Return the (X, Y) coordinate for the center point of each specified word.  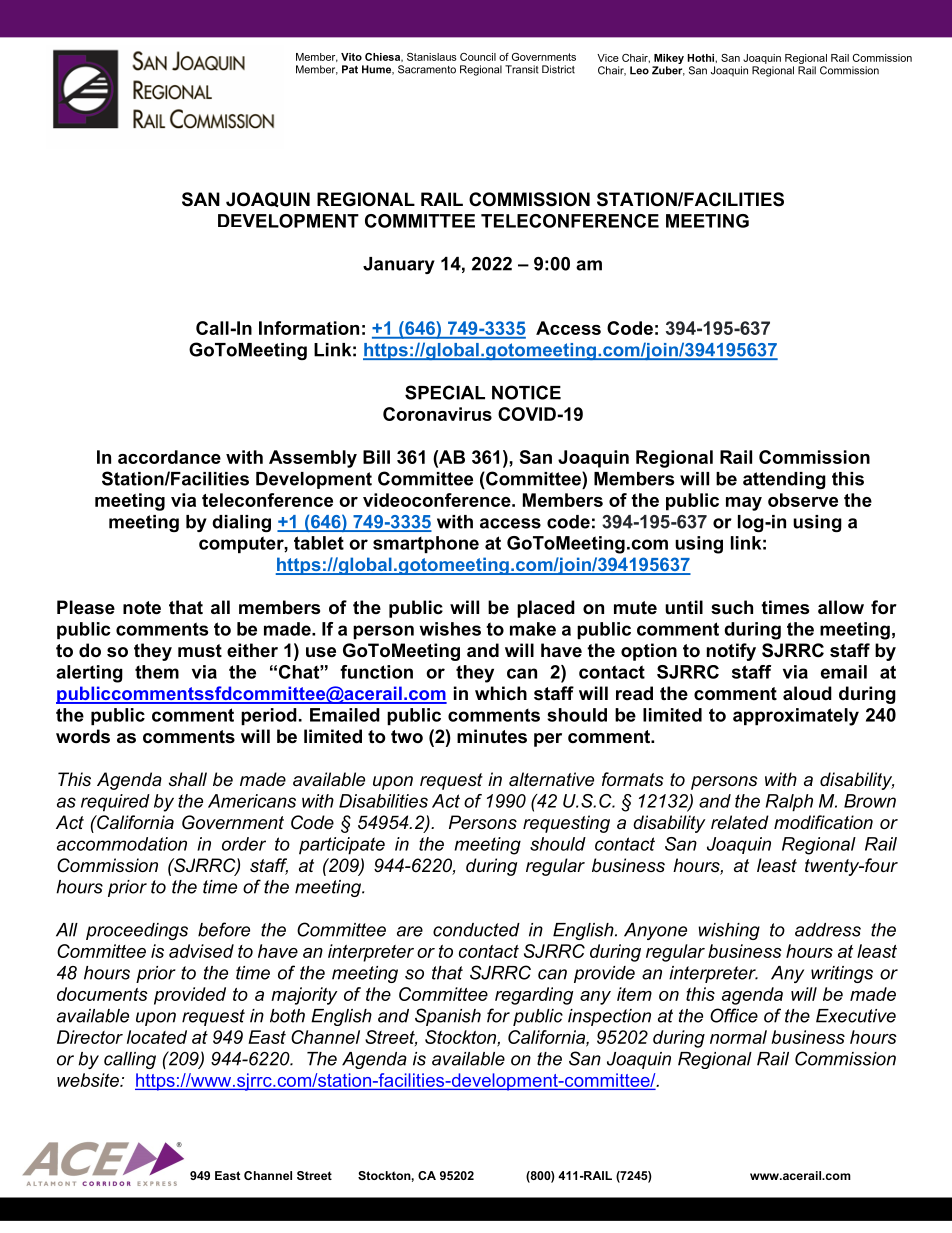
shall (188, 779)
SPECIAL (445, 392)
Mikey (668, 60)
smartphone (426, 544)
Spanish (448, 1017)
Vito (351, 57)
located (157, 1037)
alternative (551, 779)
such (732, 607)
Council (478, 57)
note (142, 608)
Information (309, 328)
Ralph (789, 803)
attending (784, 480)
